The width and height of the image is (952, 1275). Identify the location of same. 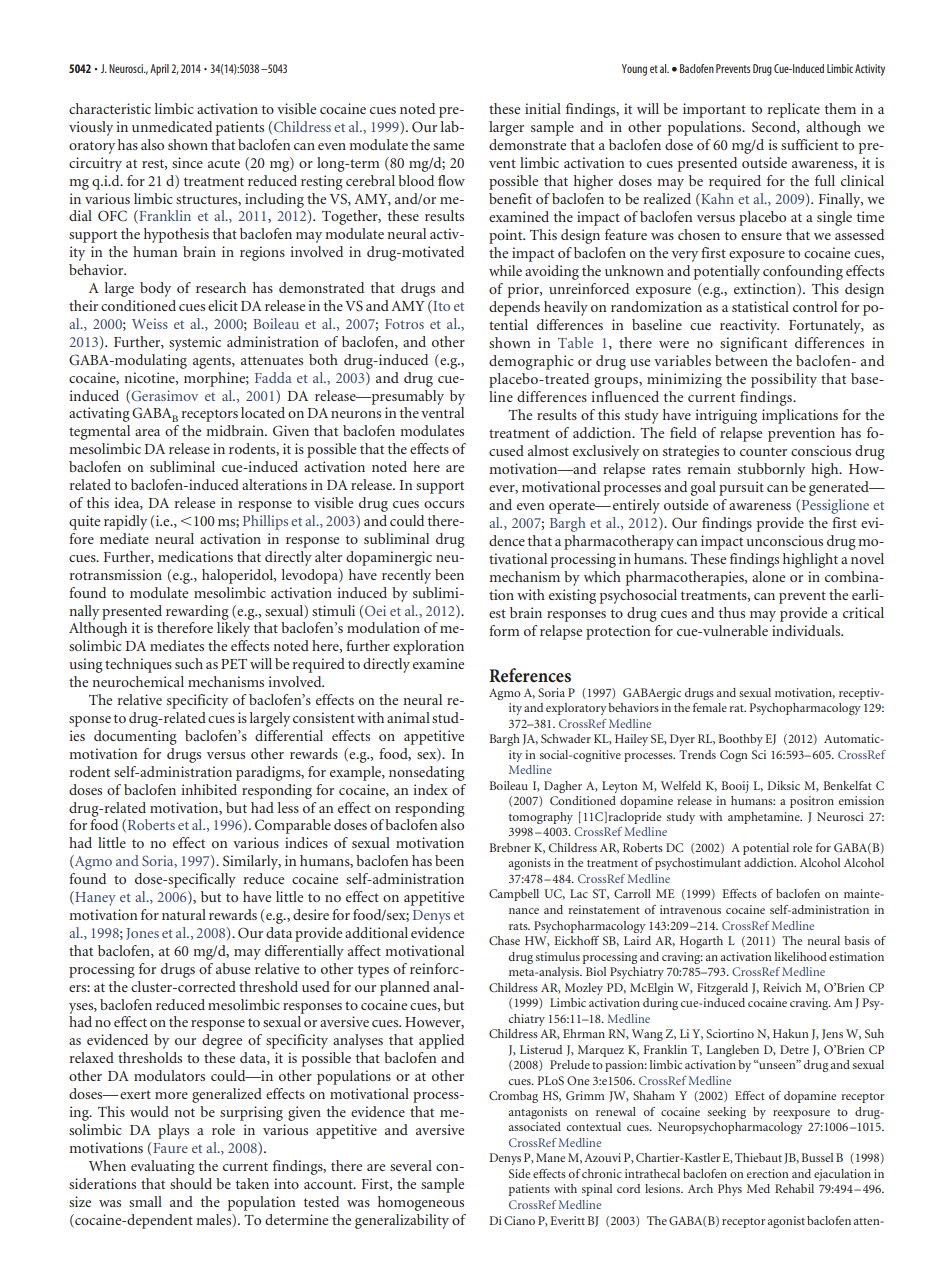
(448, 146).
